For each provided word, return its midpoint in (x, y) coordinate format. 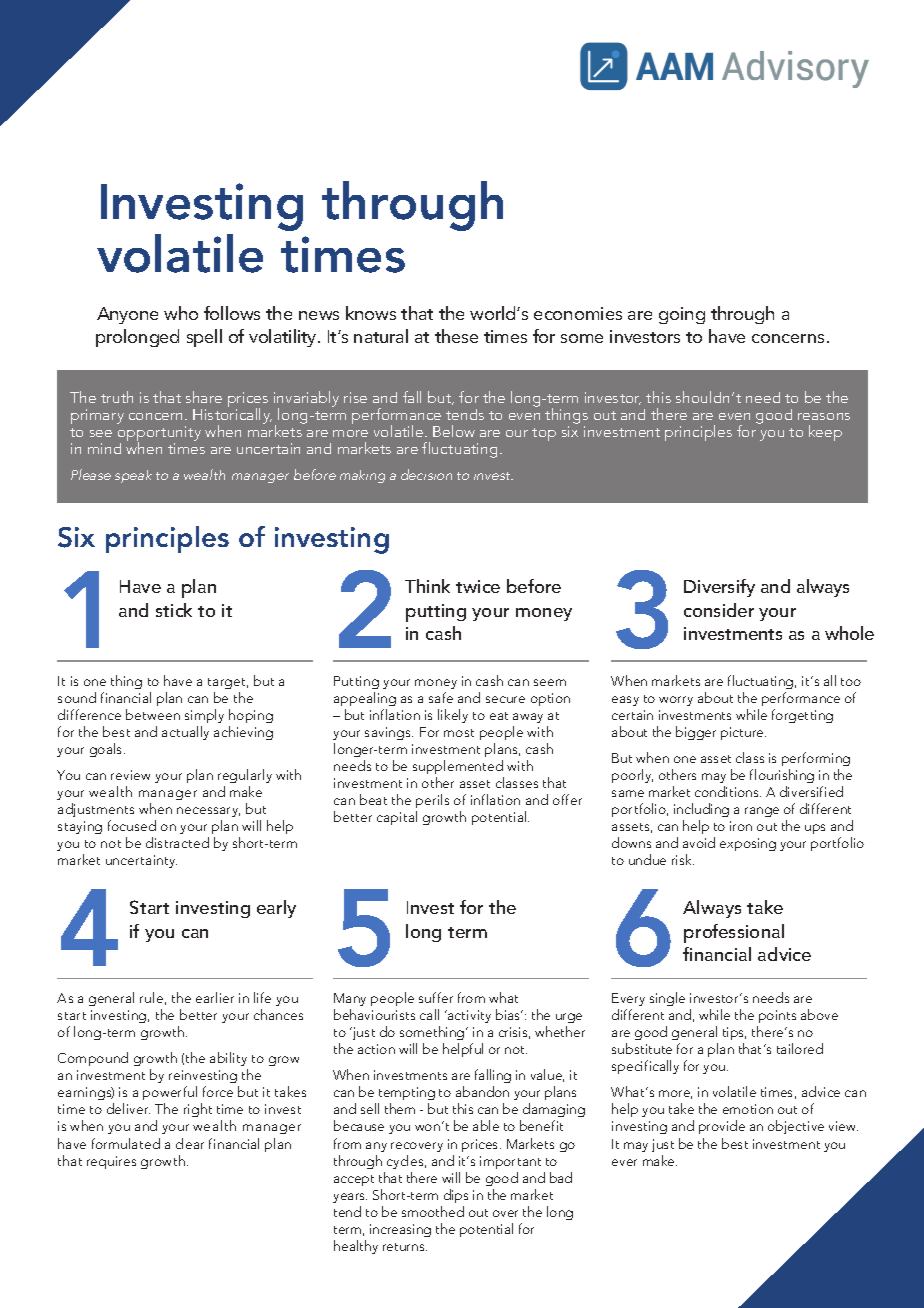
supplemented (458, 767)
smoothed (433, 1211)
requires (111, 1162)
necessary (208, 812)
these (456, 336)
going (682, 315)
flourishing (782, 776)
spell (204, 338)
